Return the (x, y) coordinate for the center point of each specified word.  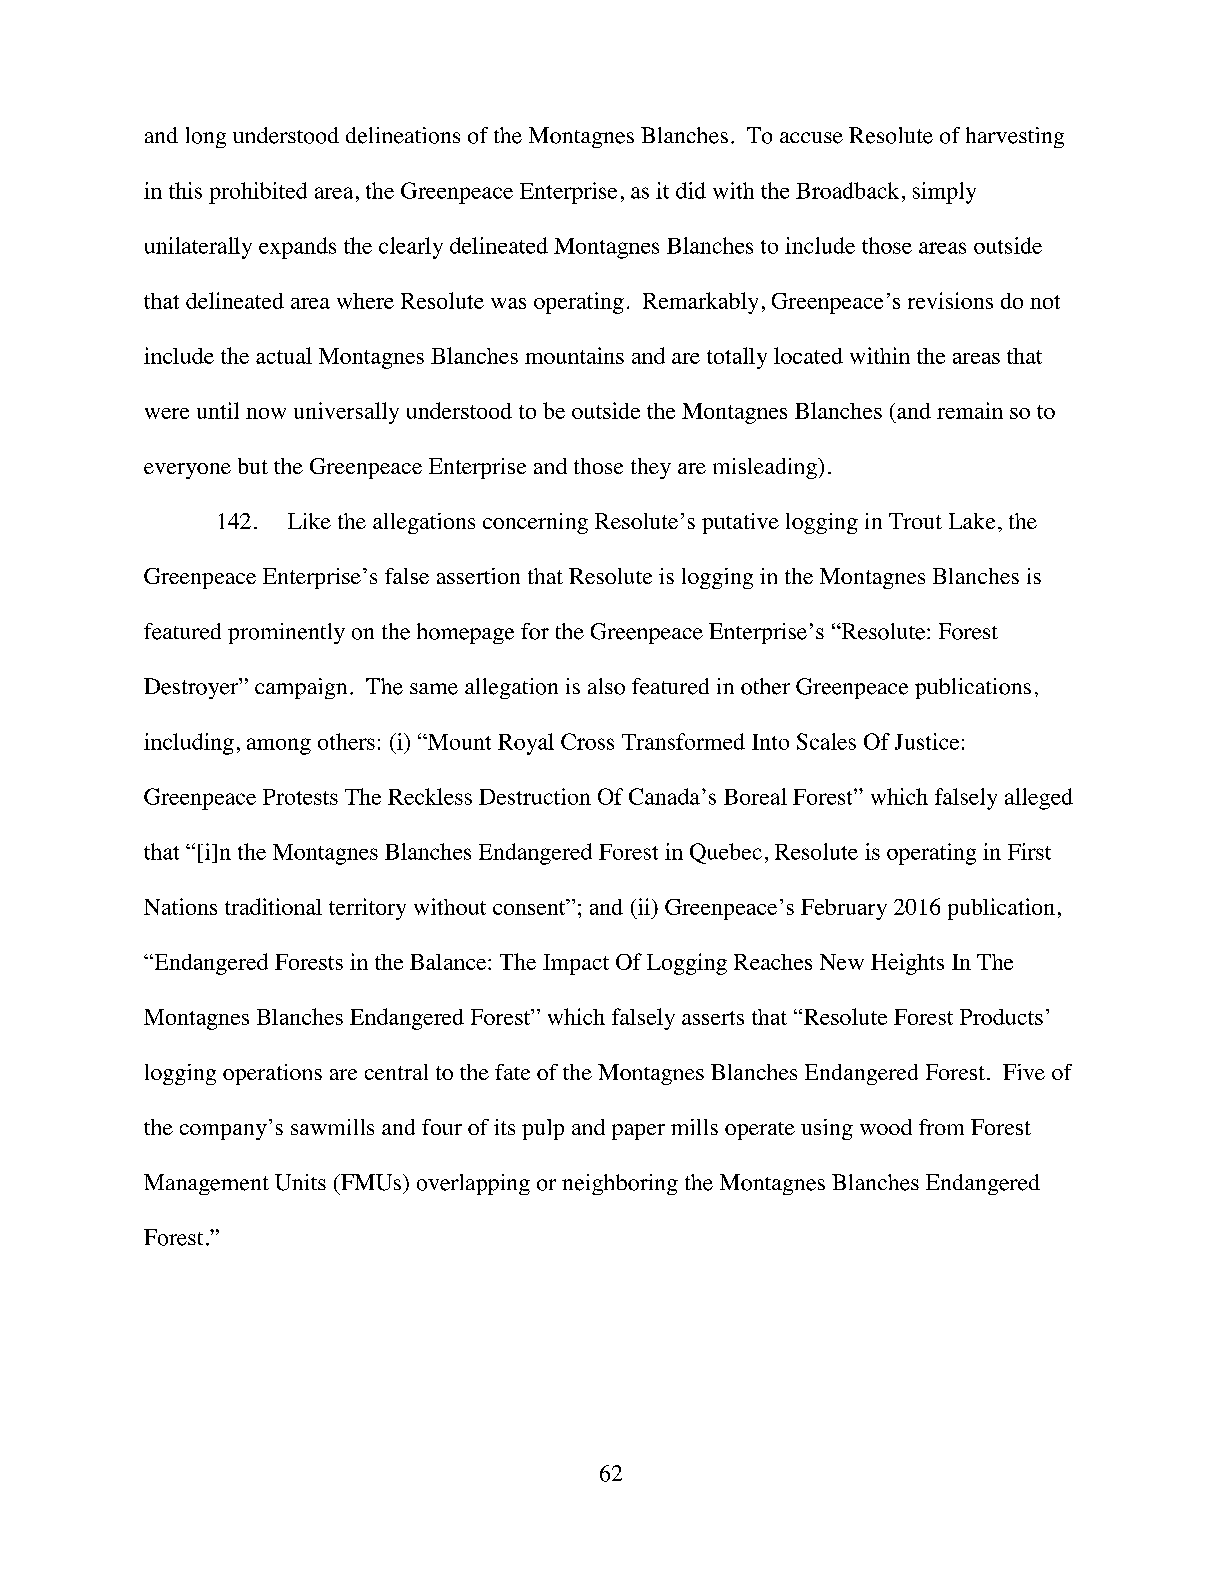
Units (300, 1182)
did (691, 190)
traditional (273, 906)
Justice (927, 741)
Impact (576, 964)
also (606, 686)
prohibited (258, 193)
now (266, 413)
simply (944, 193)
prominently (286, 633)
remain (970, 410)
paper (638, 1132)
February (844, 909)
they (651, 468)
